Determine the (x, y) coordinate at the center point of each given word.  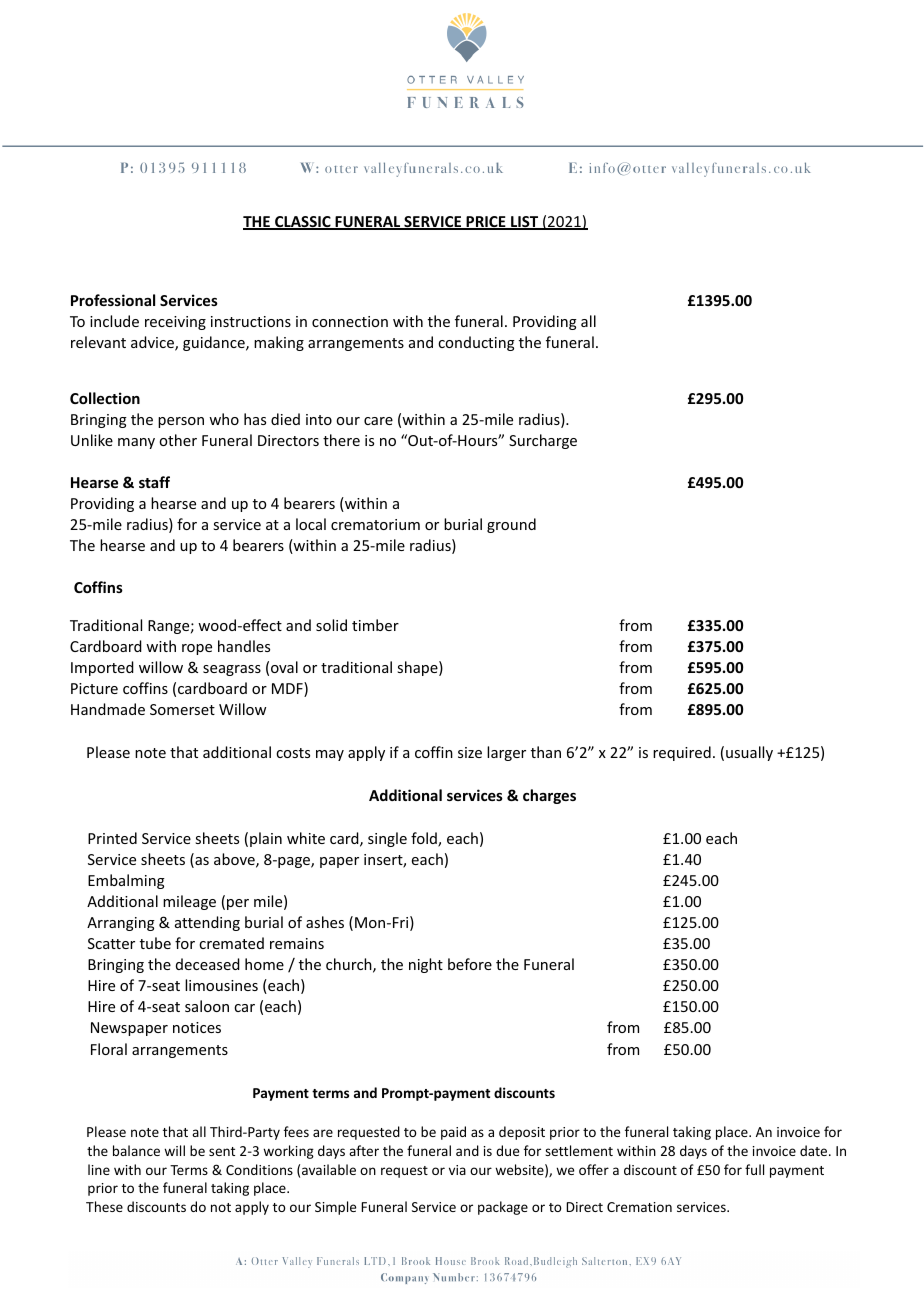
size (470, 752)
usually (749, 753)
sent (222, 1151)
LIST (525, 223)
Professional (113, 300)
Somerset (182, 709)
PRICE (486, 223)
